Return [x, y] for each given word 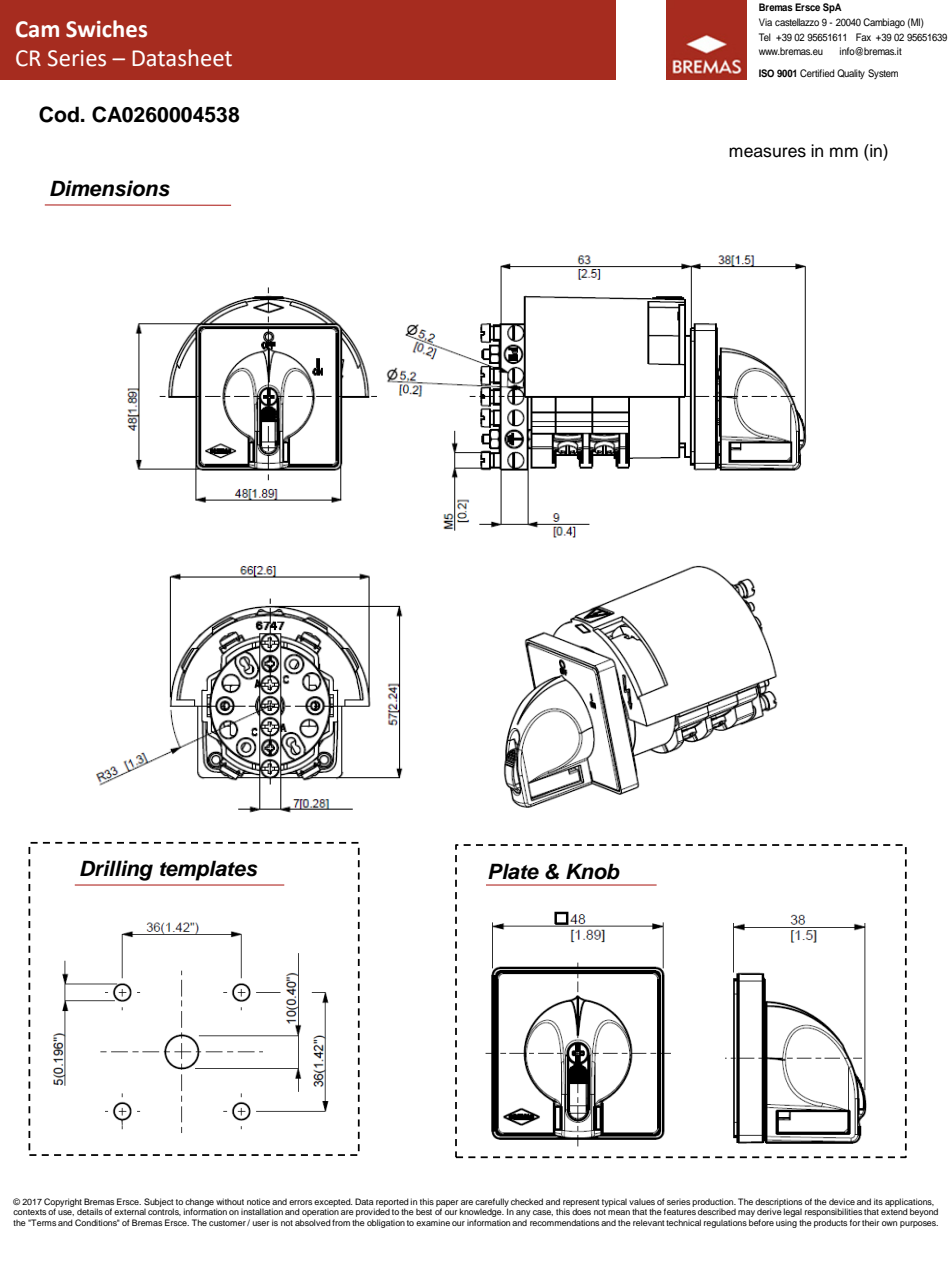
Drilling [116, 870]
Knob [593, 871]
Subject [159, 1203]
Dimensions [110, 188]
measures [767, 152]
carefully [492, 1203]
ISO [766, 73]
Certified [817, 73]
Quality [851, 74]
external [130, 1212]
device [842, 1201]
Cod [59, 114]
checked [527, 1201]
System [883, 74]
